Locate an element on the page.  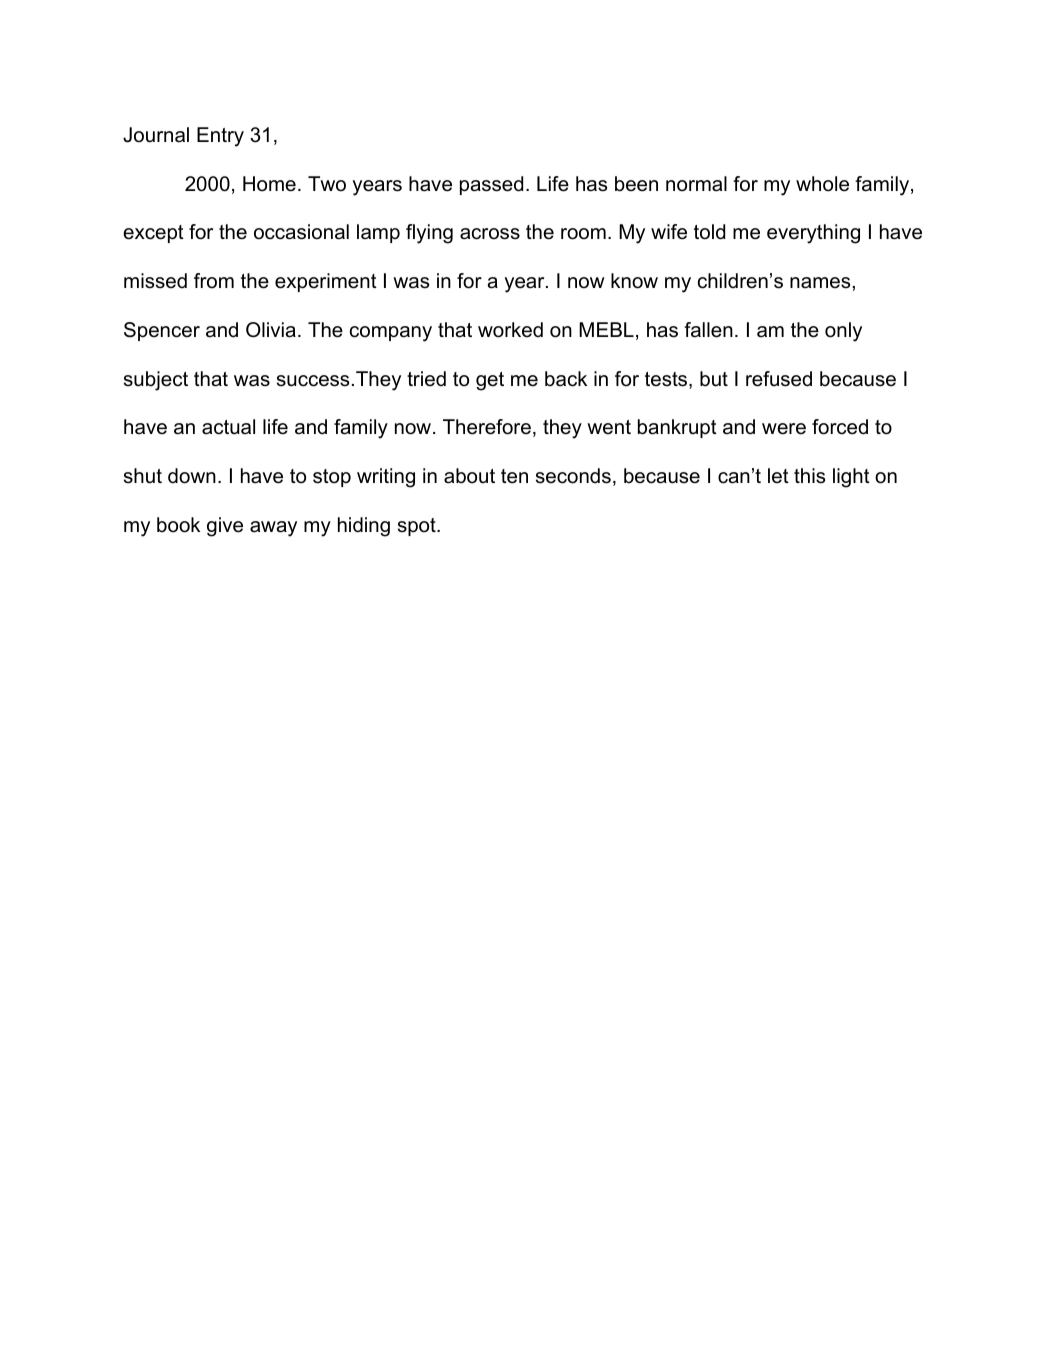
spot is located at coordinates (418, 527).
